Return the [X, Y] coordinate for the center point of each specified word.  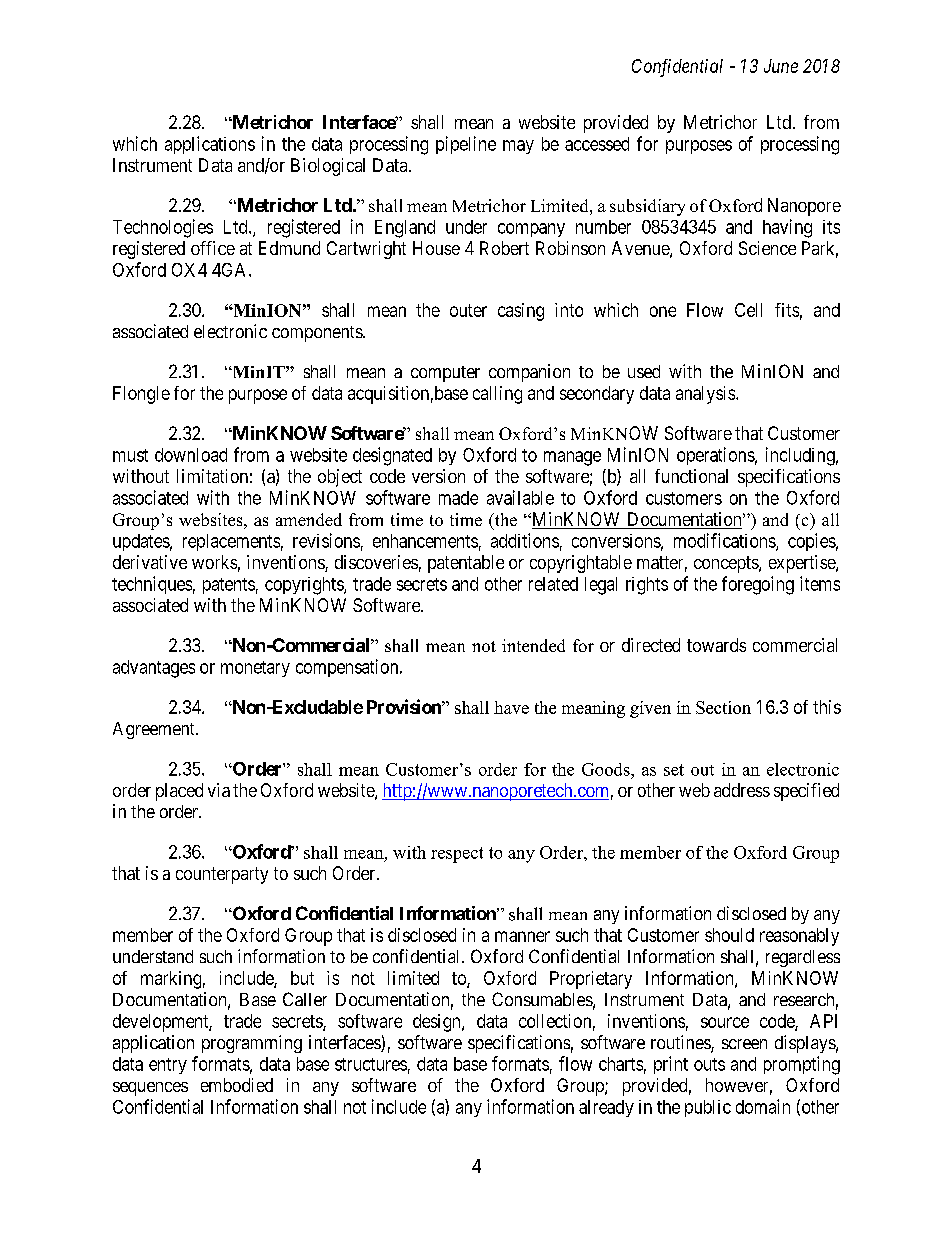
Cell [748, 310]
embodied [237, 1085]
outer [468, 310]
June [781, 66]
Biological [328, 167]
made [458, 498]
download [191, 455]
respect [457, 855]
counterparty [222, 875]
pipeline [466, 145]
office [213, 248]
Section [723, 707]
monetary [255, 669]
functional [691, 476]
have [511, 707]
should [729, 935]
